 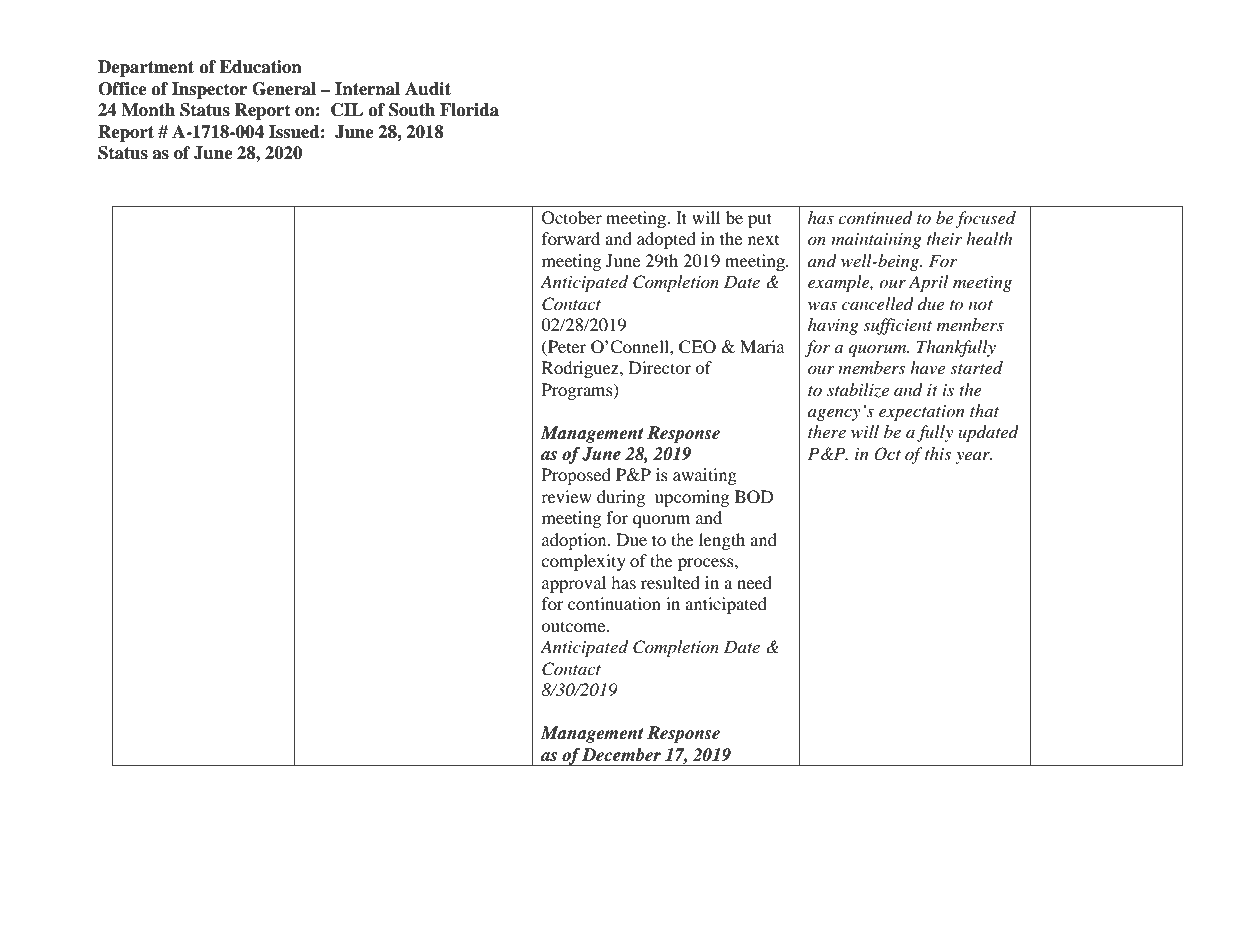 I want to click on Rodriguez, so click(x=581, y=369).
